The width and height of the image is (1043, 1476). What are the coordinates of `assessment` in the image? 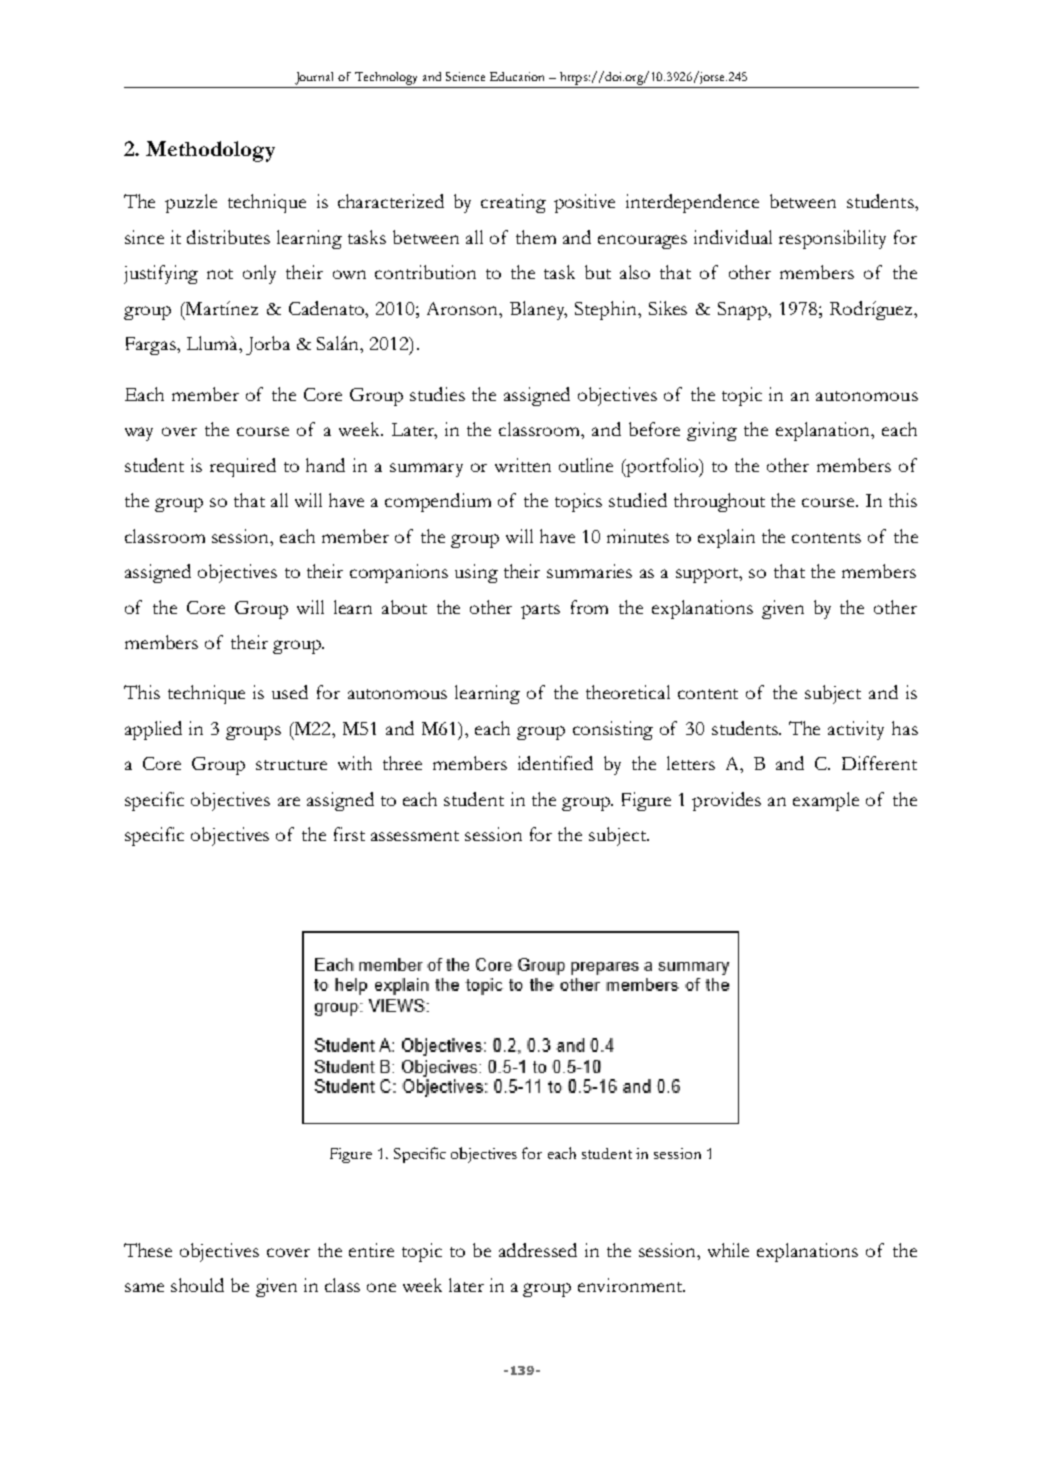 It's located at (415, 836).
